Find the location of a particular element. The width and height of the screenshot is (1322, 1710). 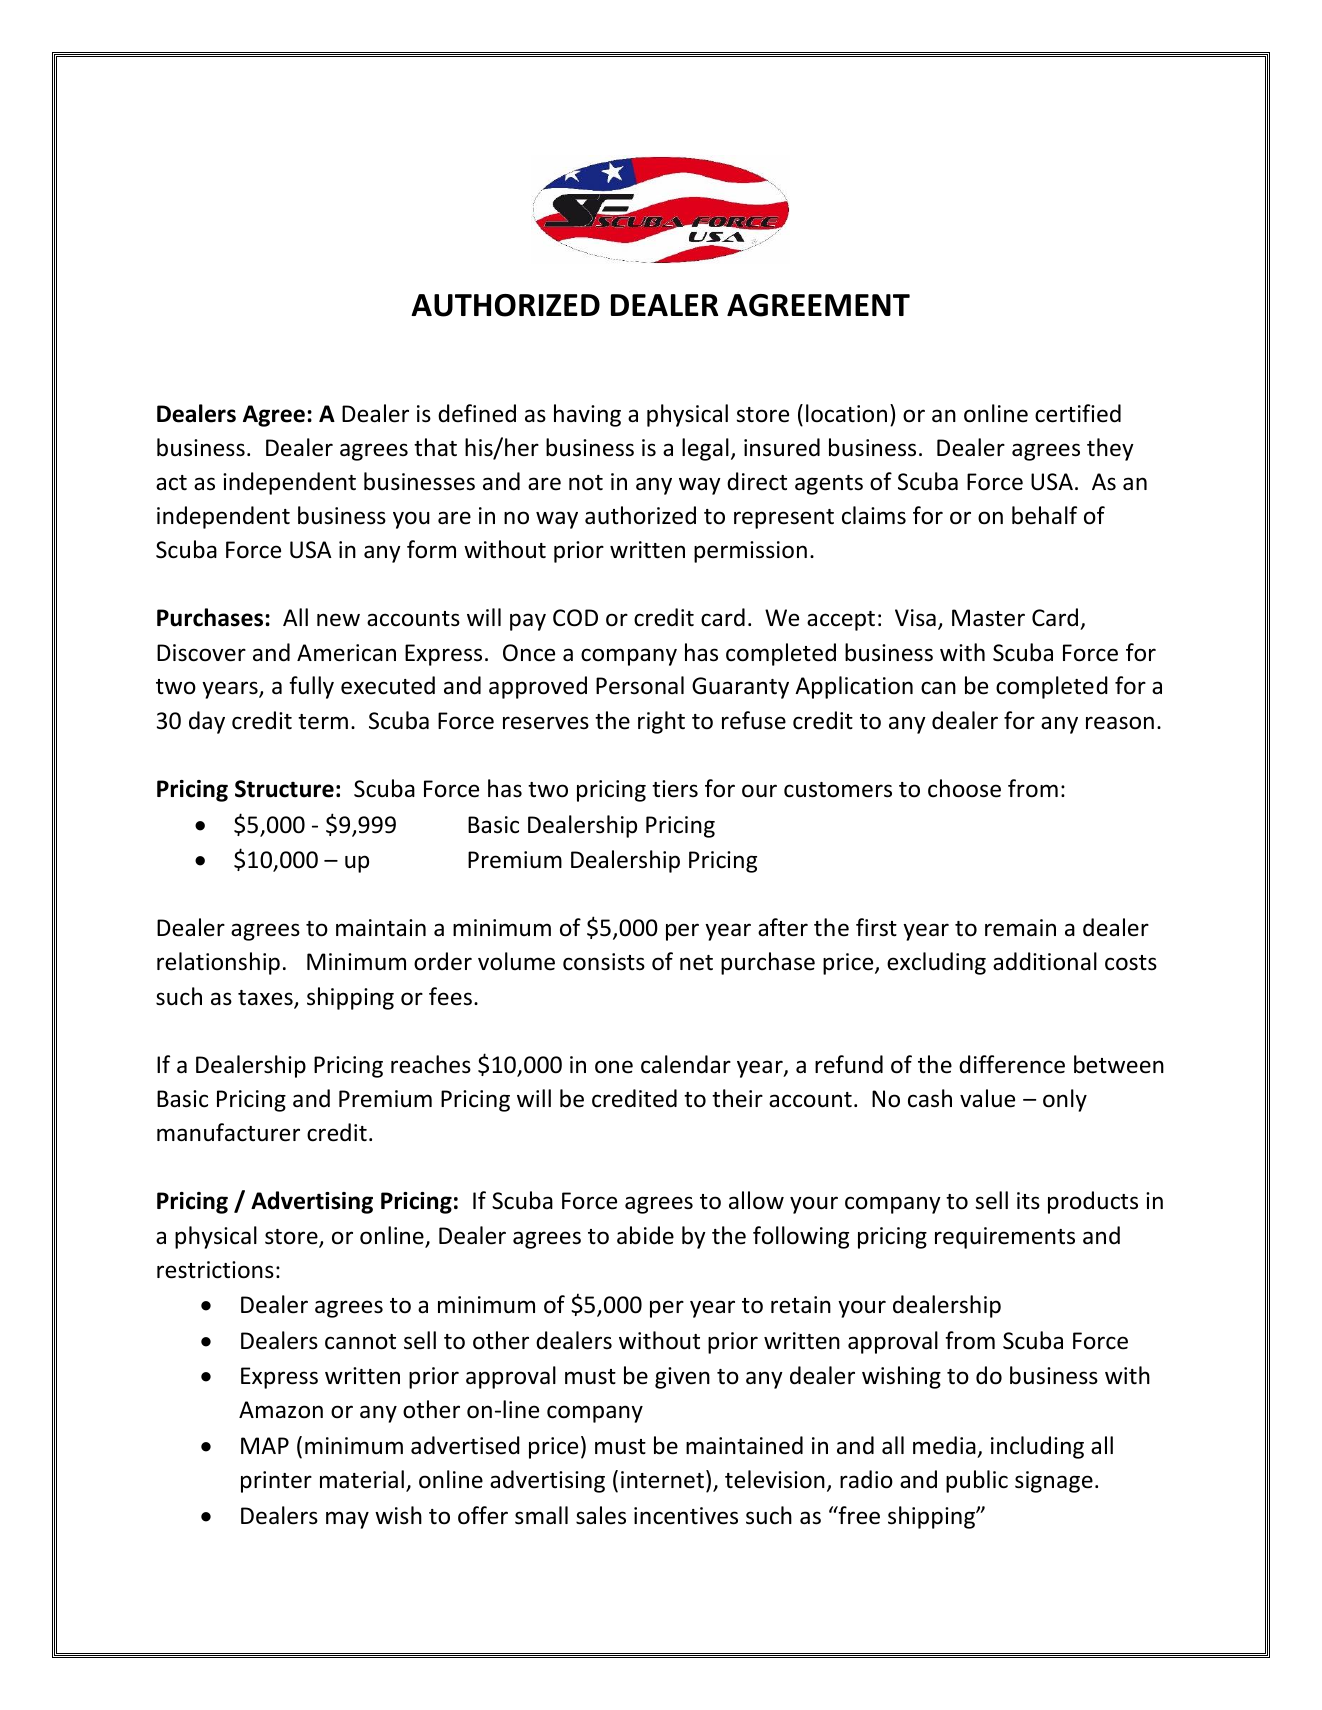

taxes is located at coordinates (266, 999).
